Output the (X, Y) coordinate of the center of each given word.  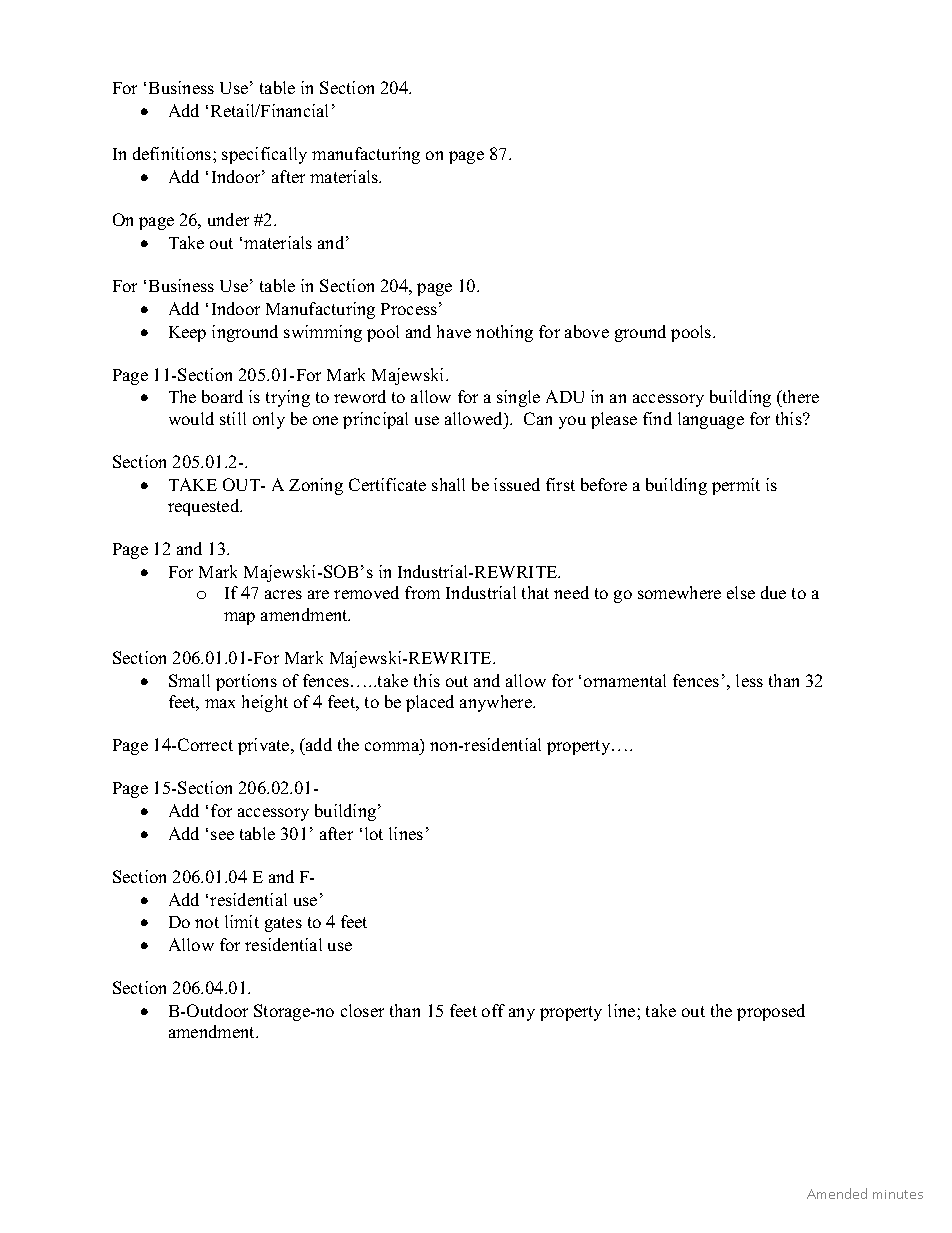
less (749, 680)
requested (205, 507)
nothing (504, 333)
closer (362, 1010)
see (222, 835)
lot (374, 833)
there (799, 398)
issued (517, 484)
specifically (264, 155)
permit (736, 486)
